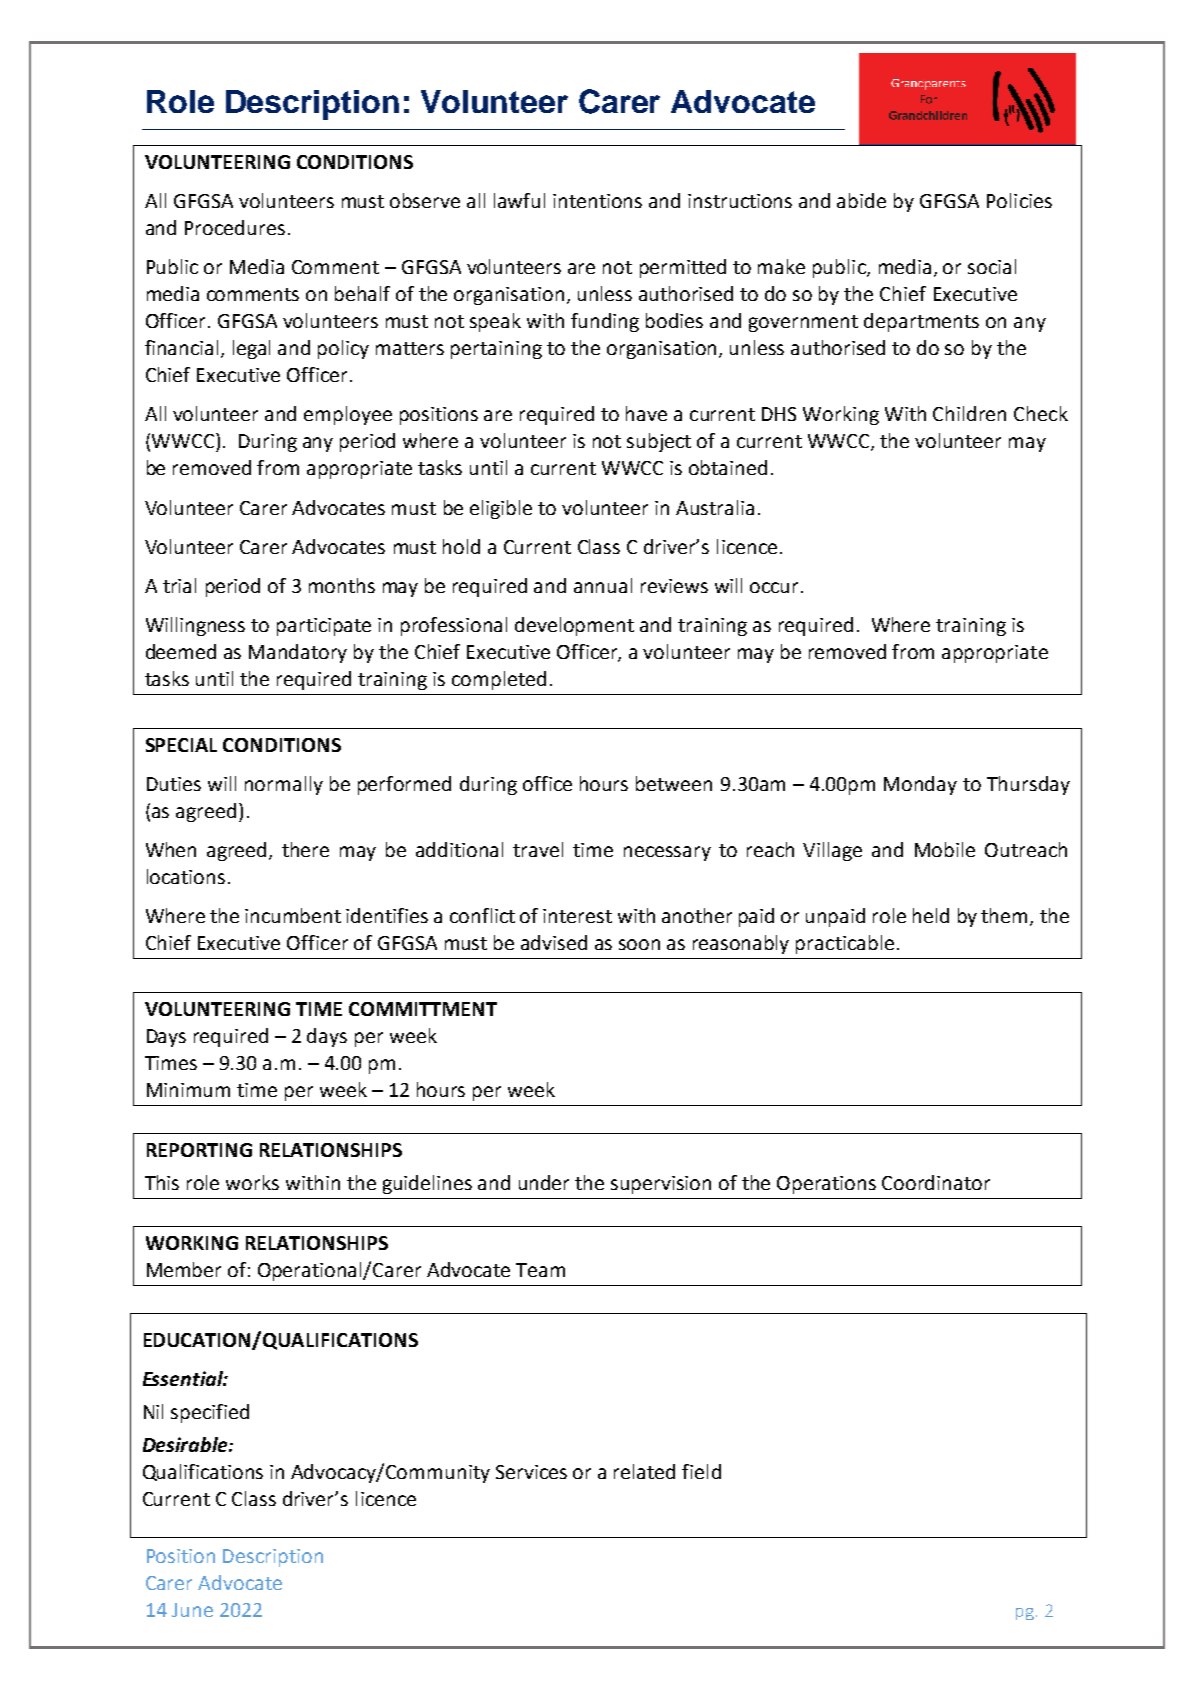 The width and height of the image is (1198, 1694). What do you see at coordinates (293, 915) in the image?
I see `incumbent` at bounding box center [293, 915].
